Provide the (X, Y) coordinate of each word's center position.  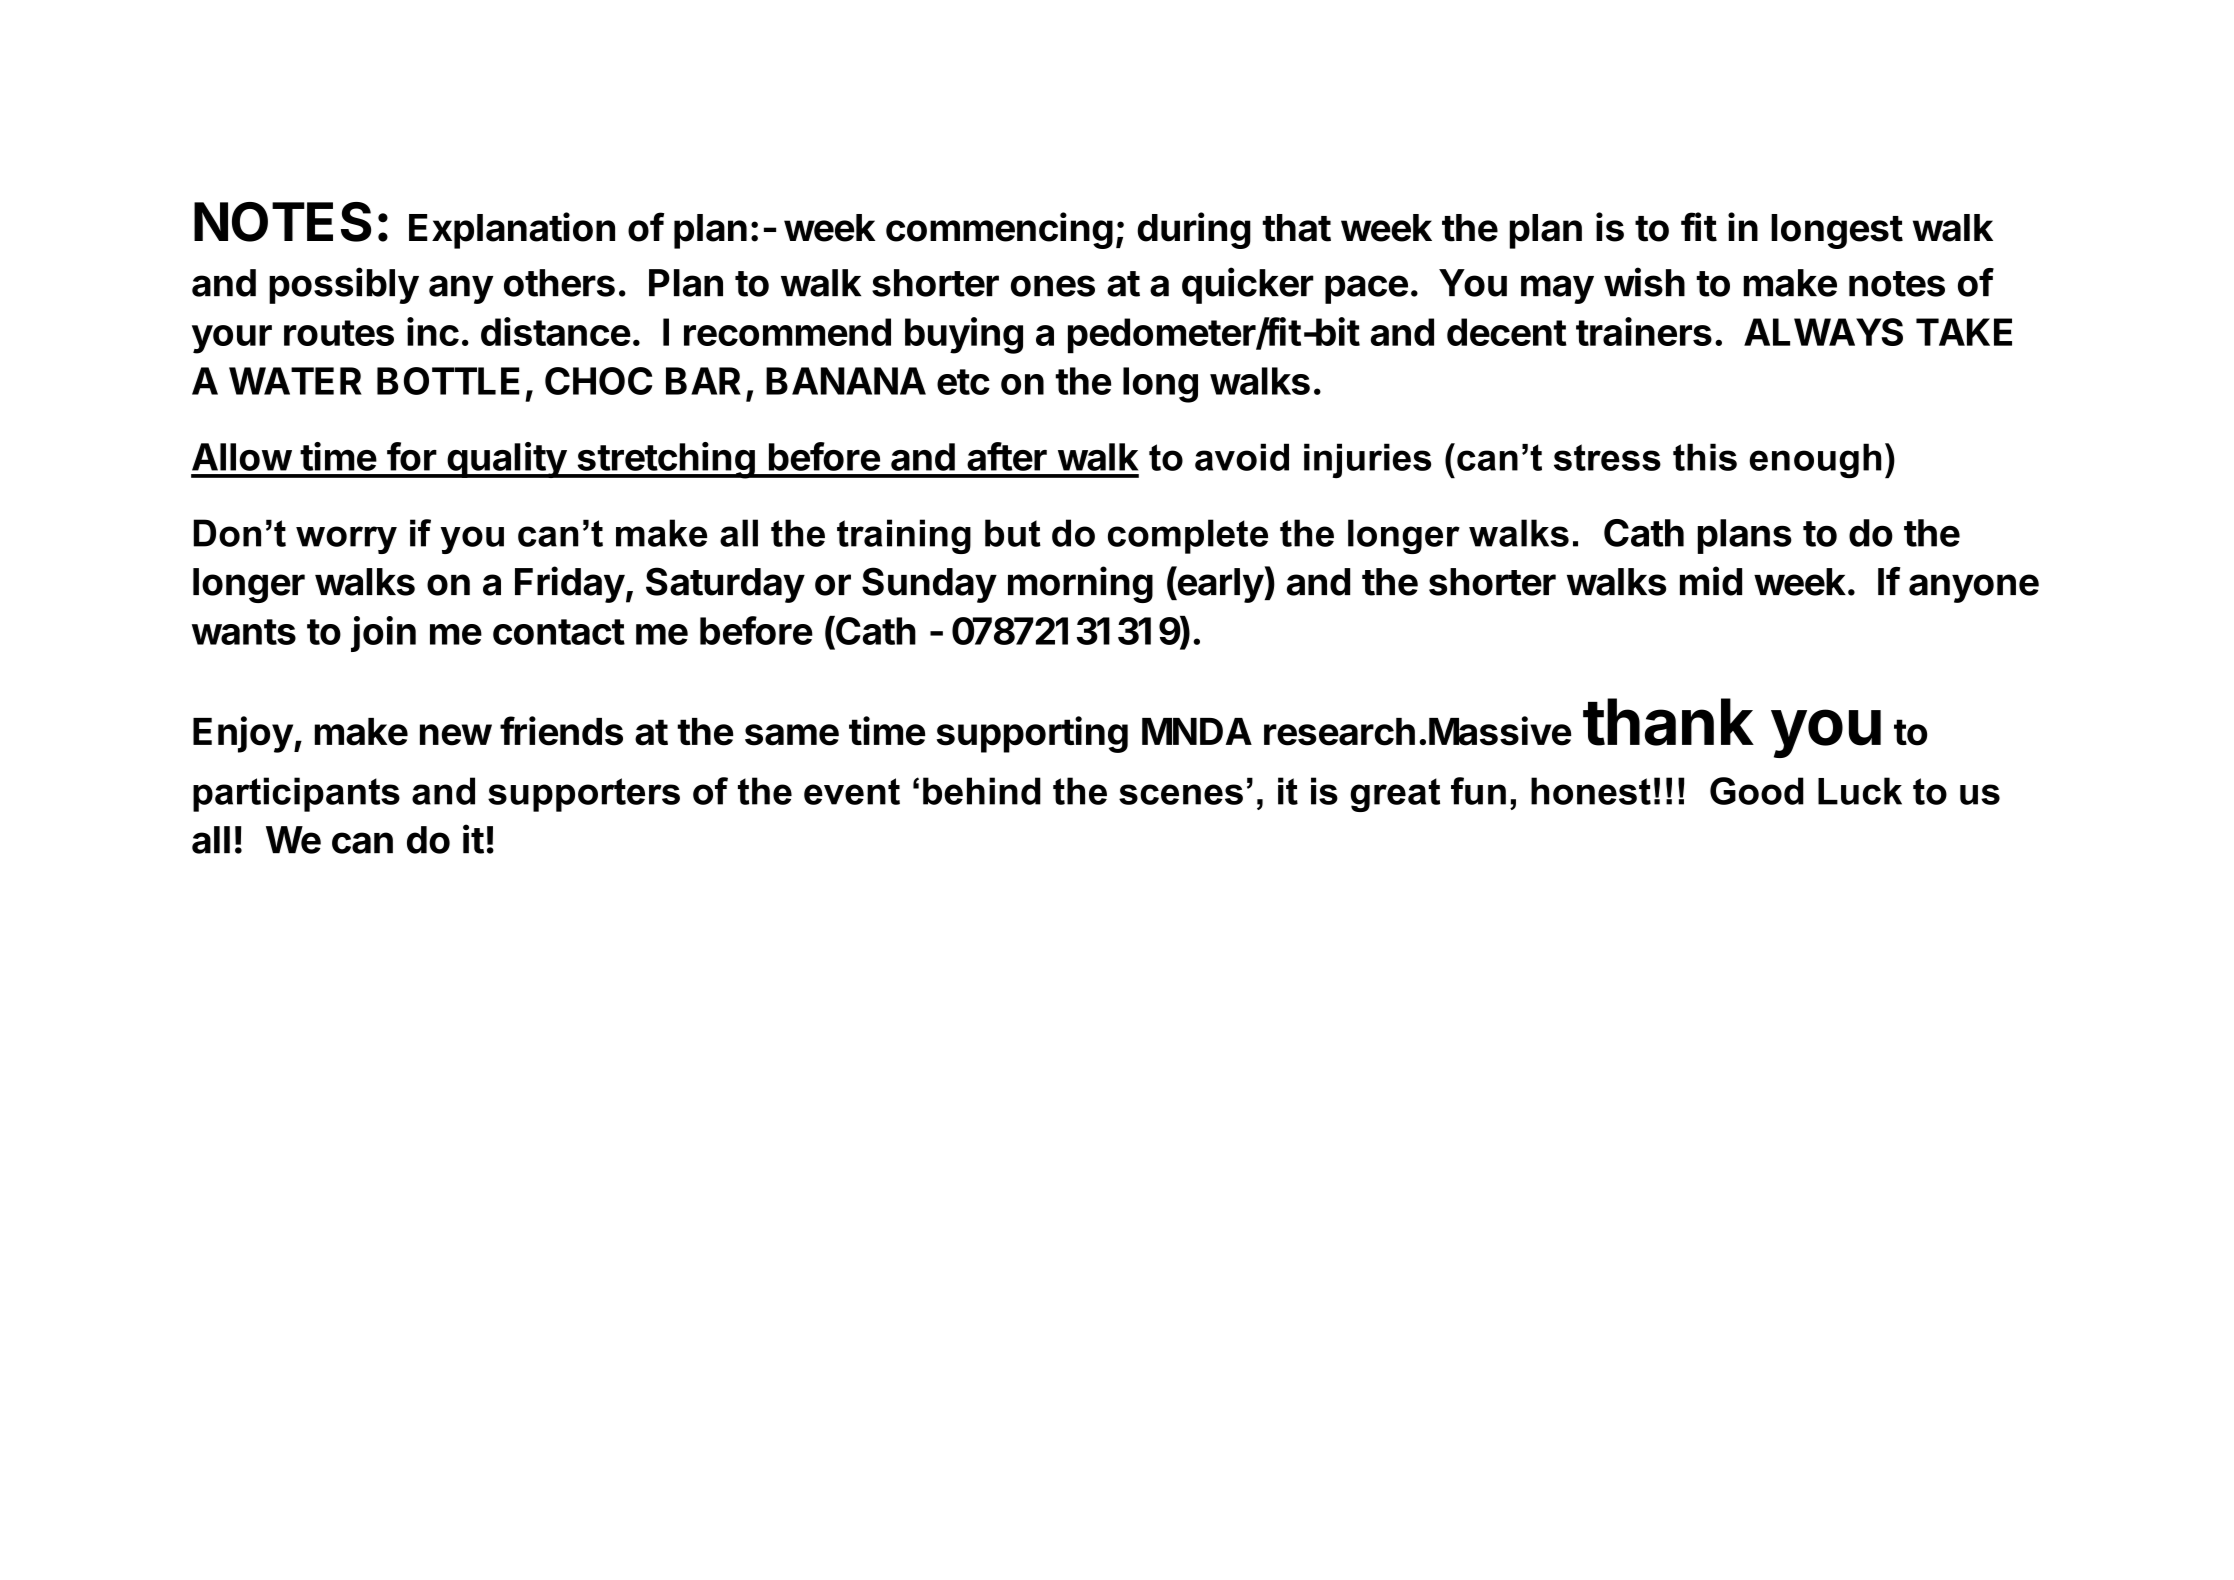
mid (1711, 581)
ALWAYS (1823, 332)
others (559, 283)
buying (964, 335)
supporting (1032, 734)
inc (433, 331)
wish (1644, 282)
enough (1816, 460)
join (383, 634)
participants (296, 794)
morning (1080, 584)
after (1007, 456)
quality (506, 460)
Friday (570, 584)
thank (1668, 722)
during (1194, 230)
